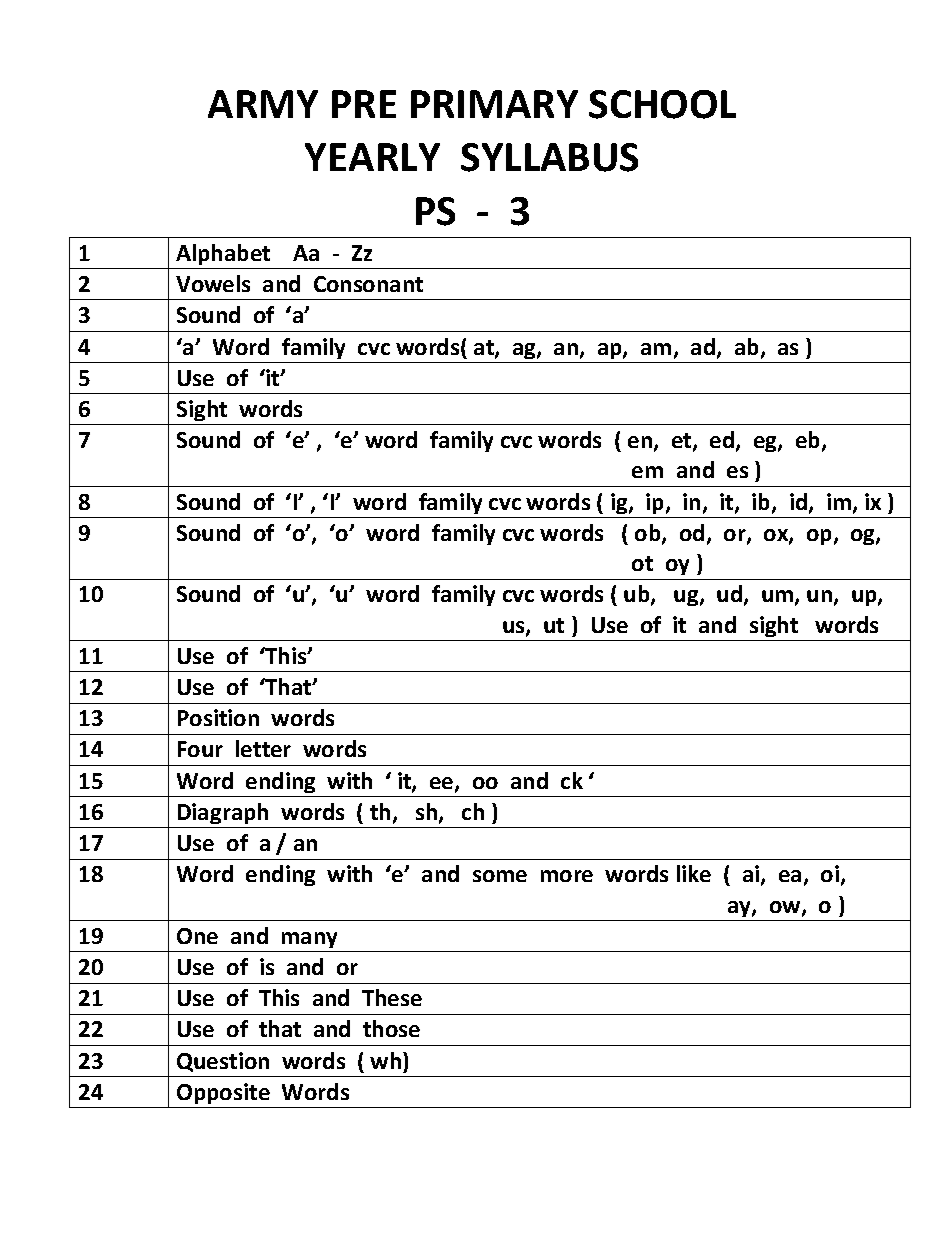  What do you see at coordinates (662, 104) in the screenshot?
I see `SCHOOL` at bounding box center [662, 104].
